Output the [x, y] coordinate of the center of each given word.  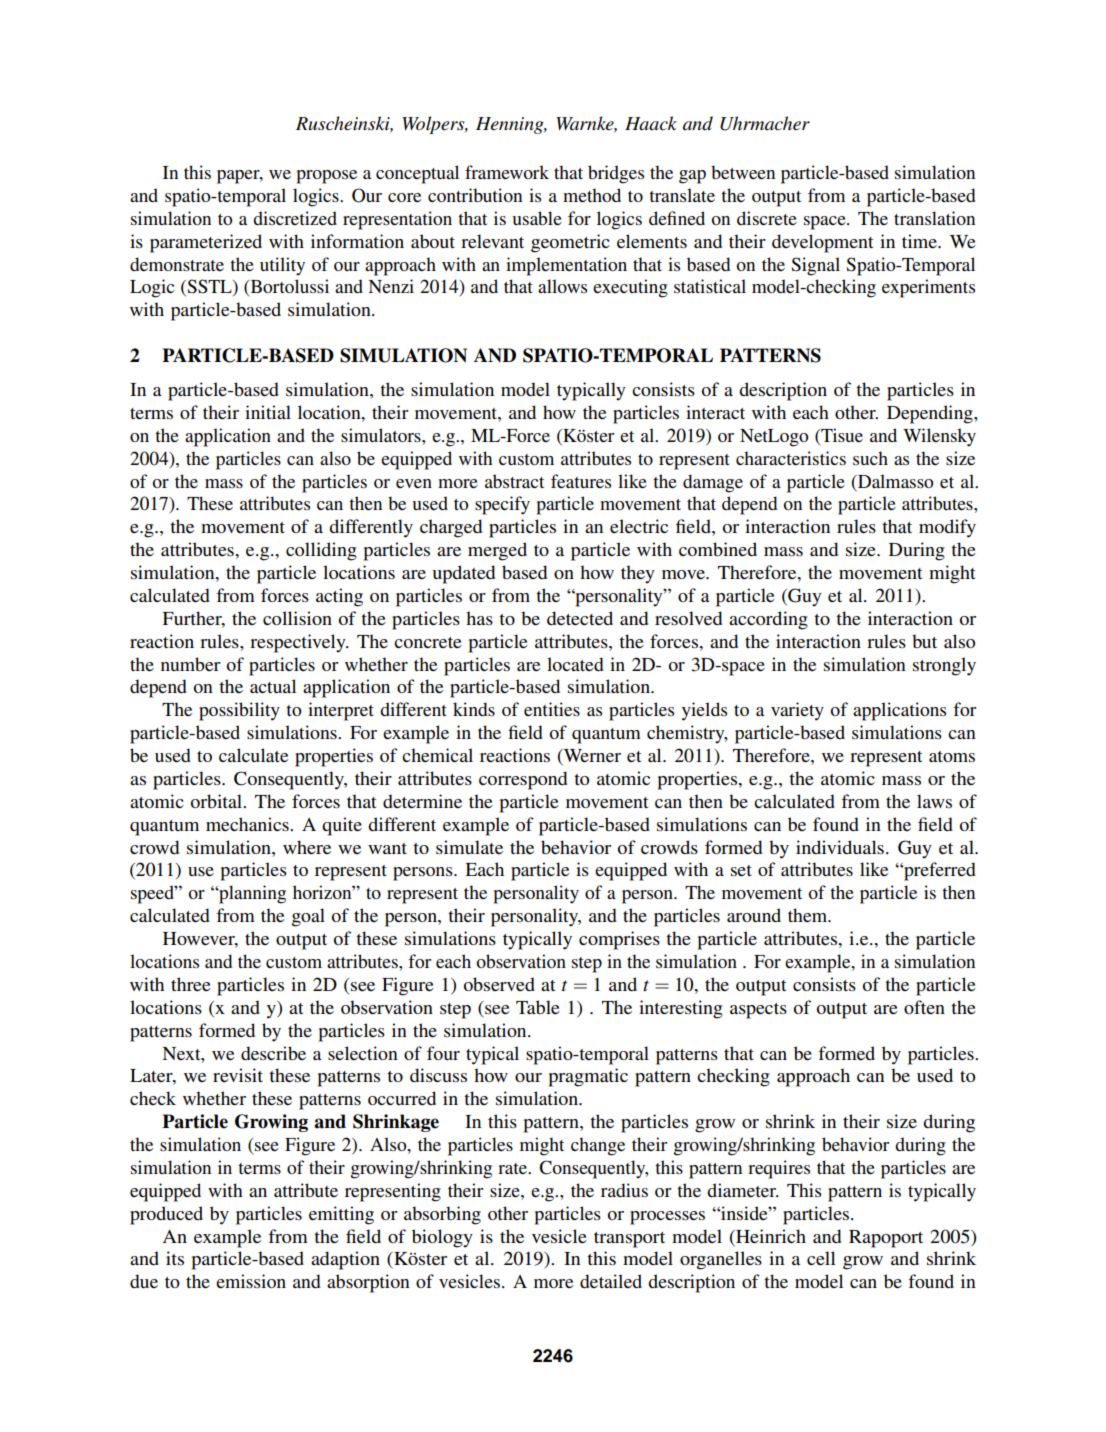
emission [251, 1281]
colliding [321, 551]
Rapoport [886, 1239]
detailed [611, 1281]
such [870, 458]
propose [327, 177]
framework [507, 172]
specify [502, 505]
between [743, 172]
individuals [840, 847]
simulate [469, 847]
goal [308, 917]
